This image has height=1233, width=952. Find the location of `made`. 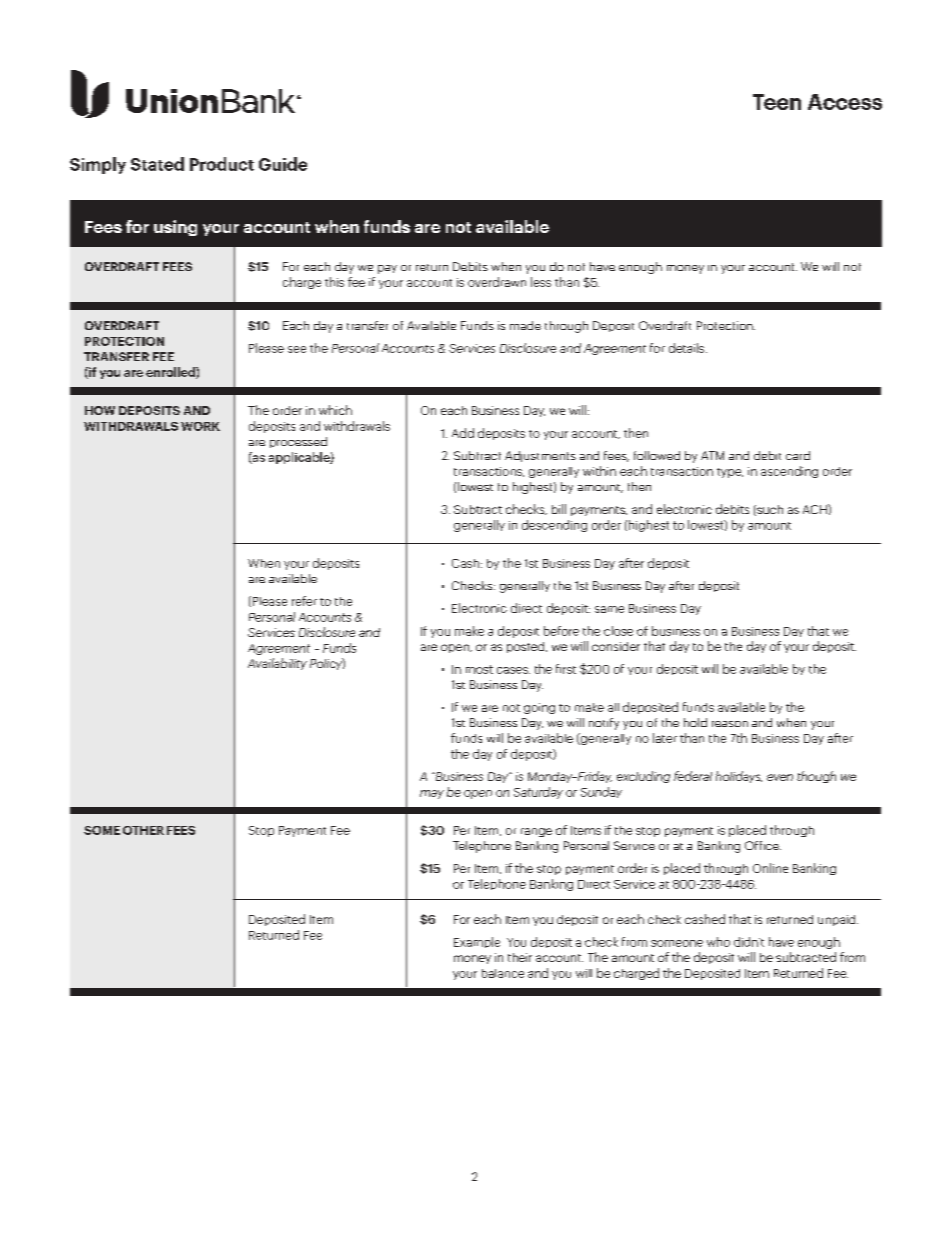

made is located at coordinates (525, 325).
